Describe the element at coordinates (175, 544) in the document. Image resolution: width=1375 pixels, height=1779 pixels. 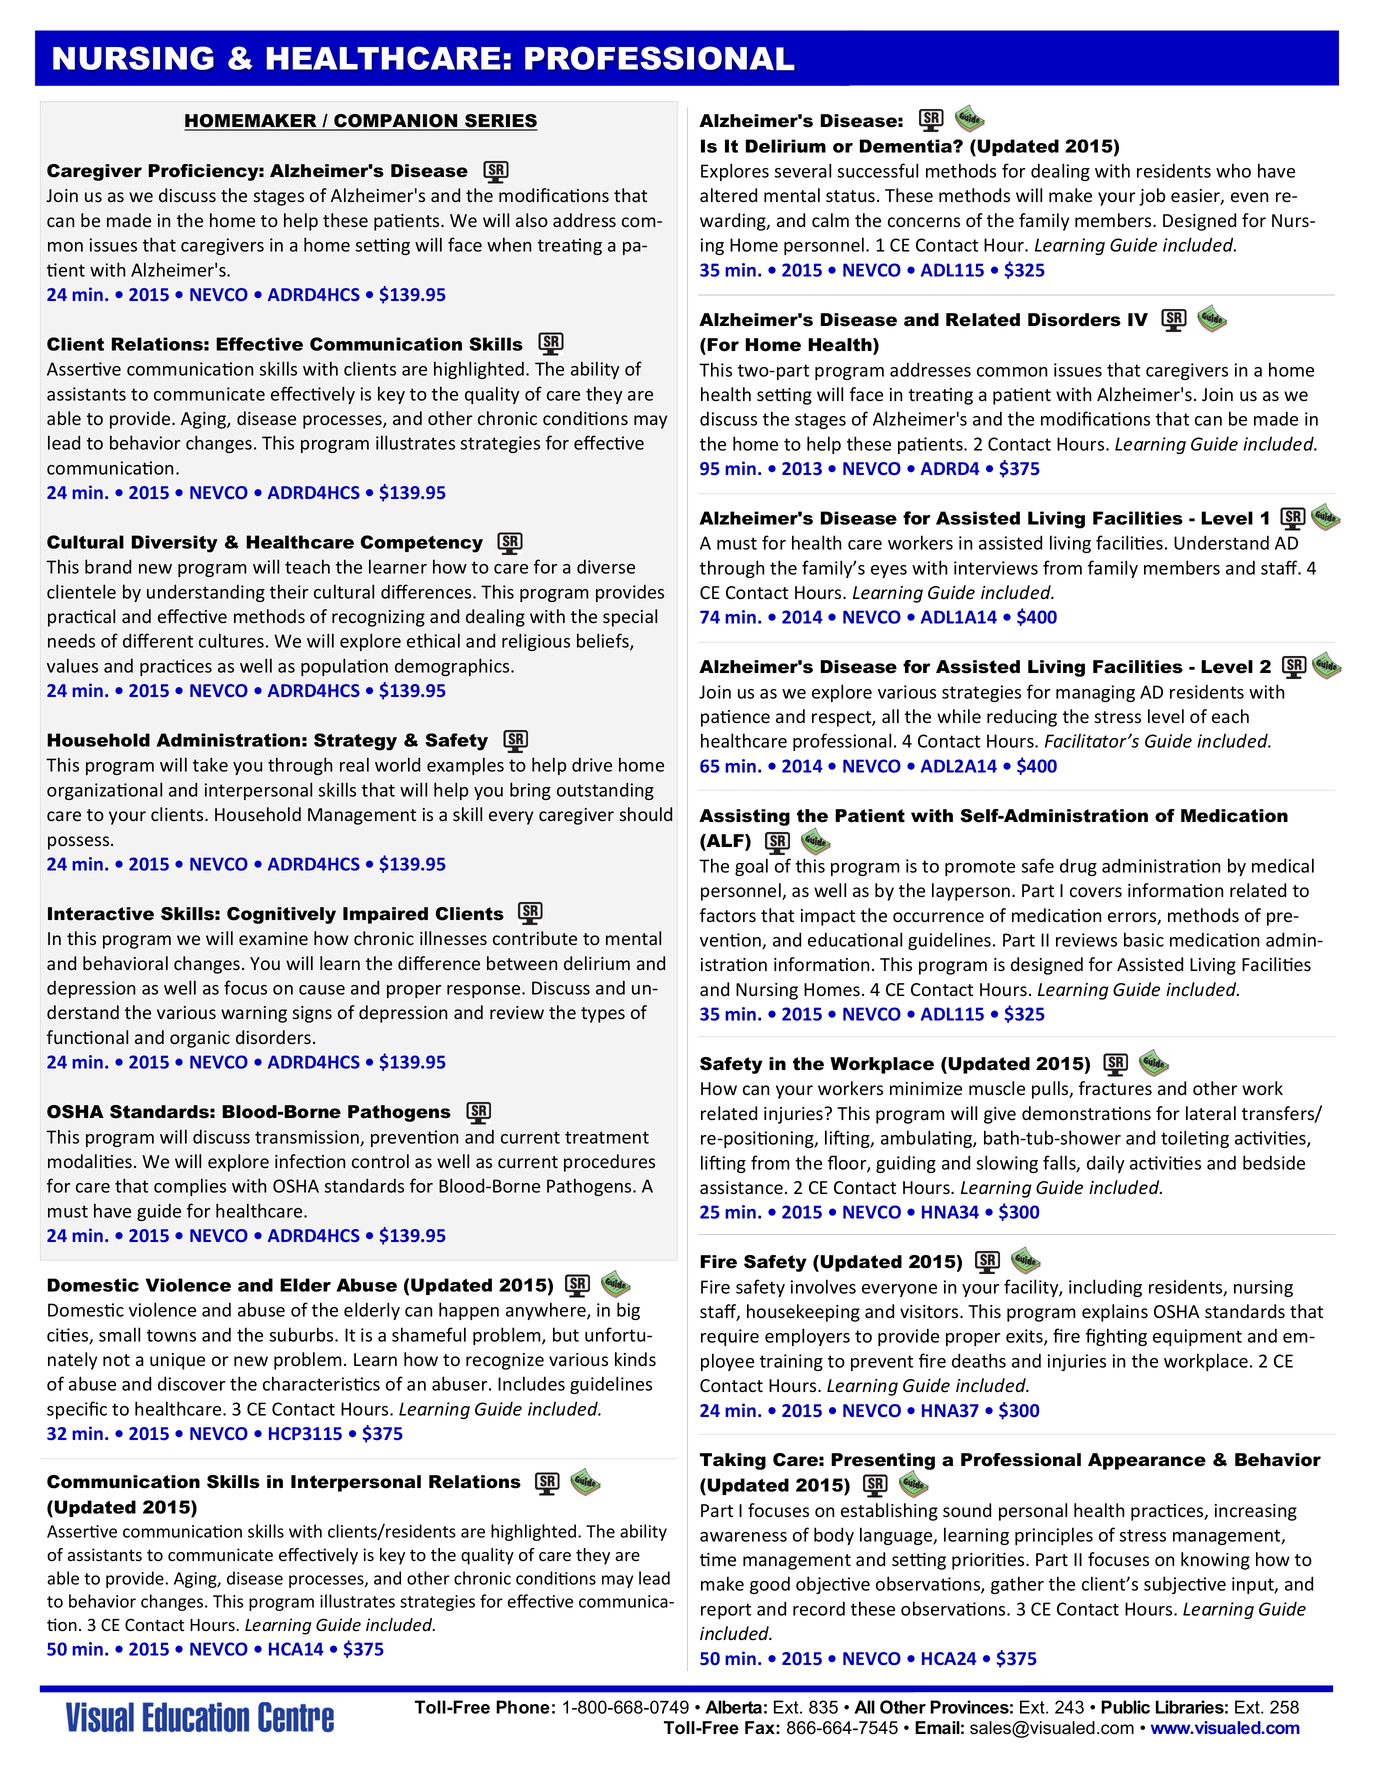
I see `Diversity` at that location.
